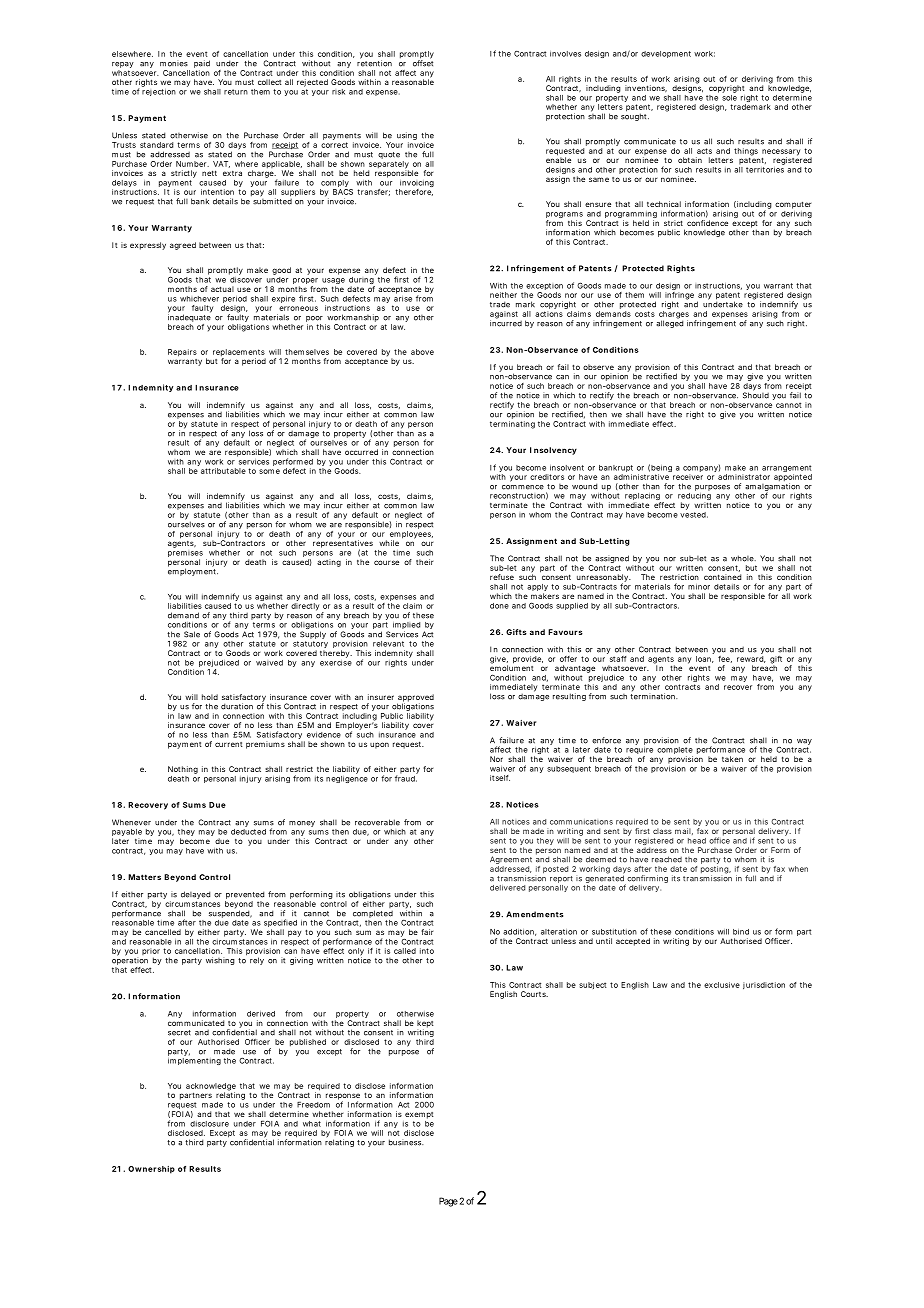  I want to click on sole, so click(729, 96).
